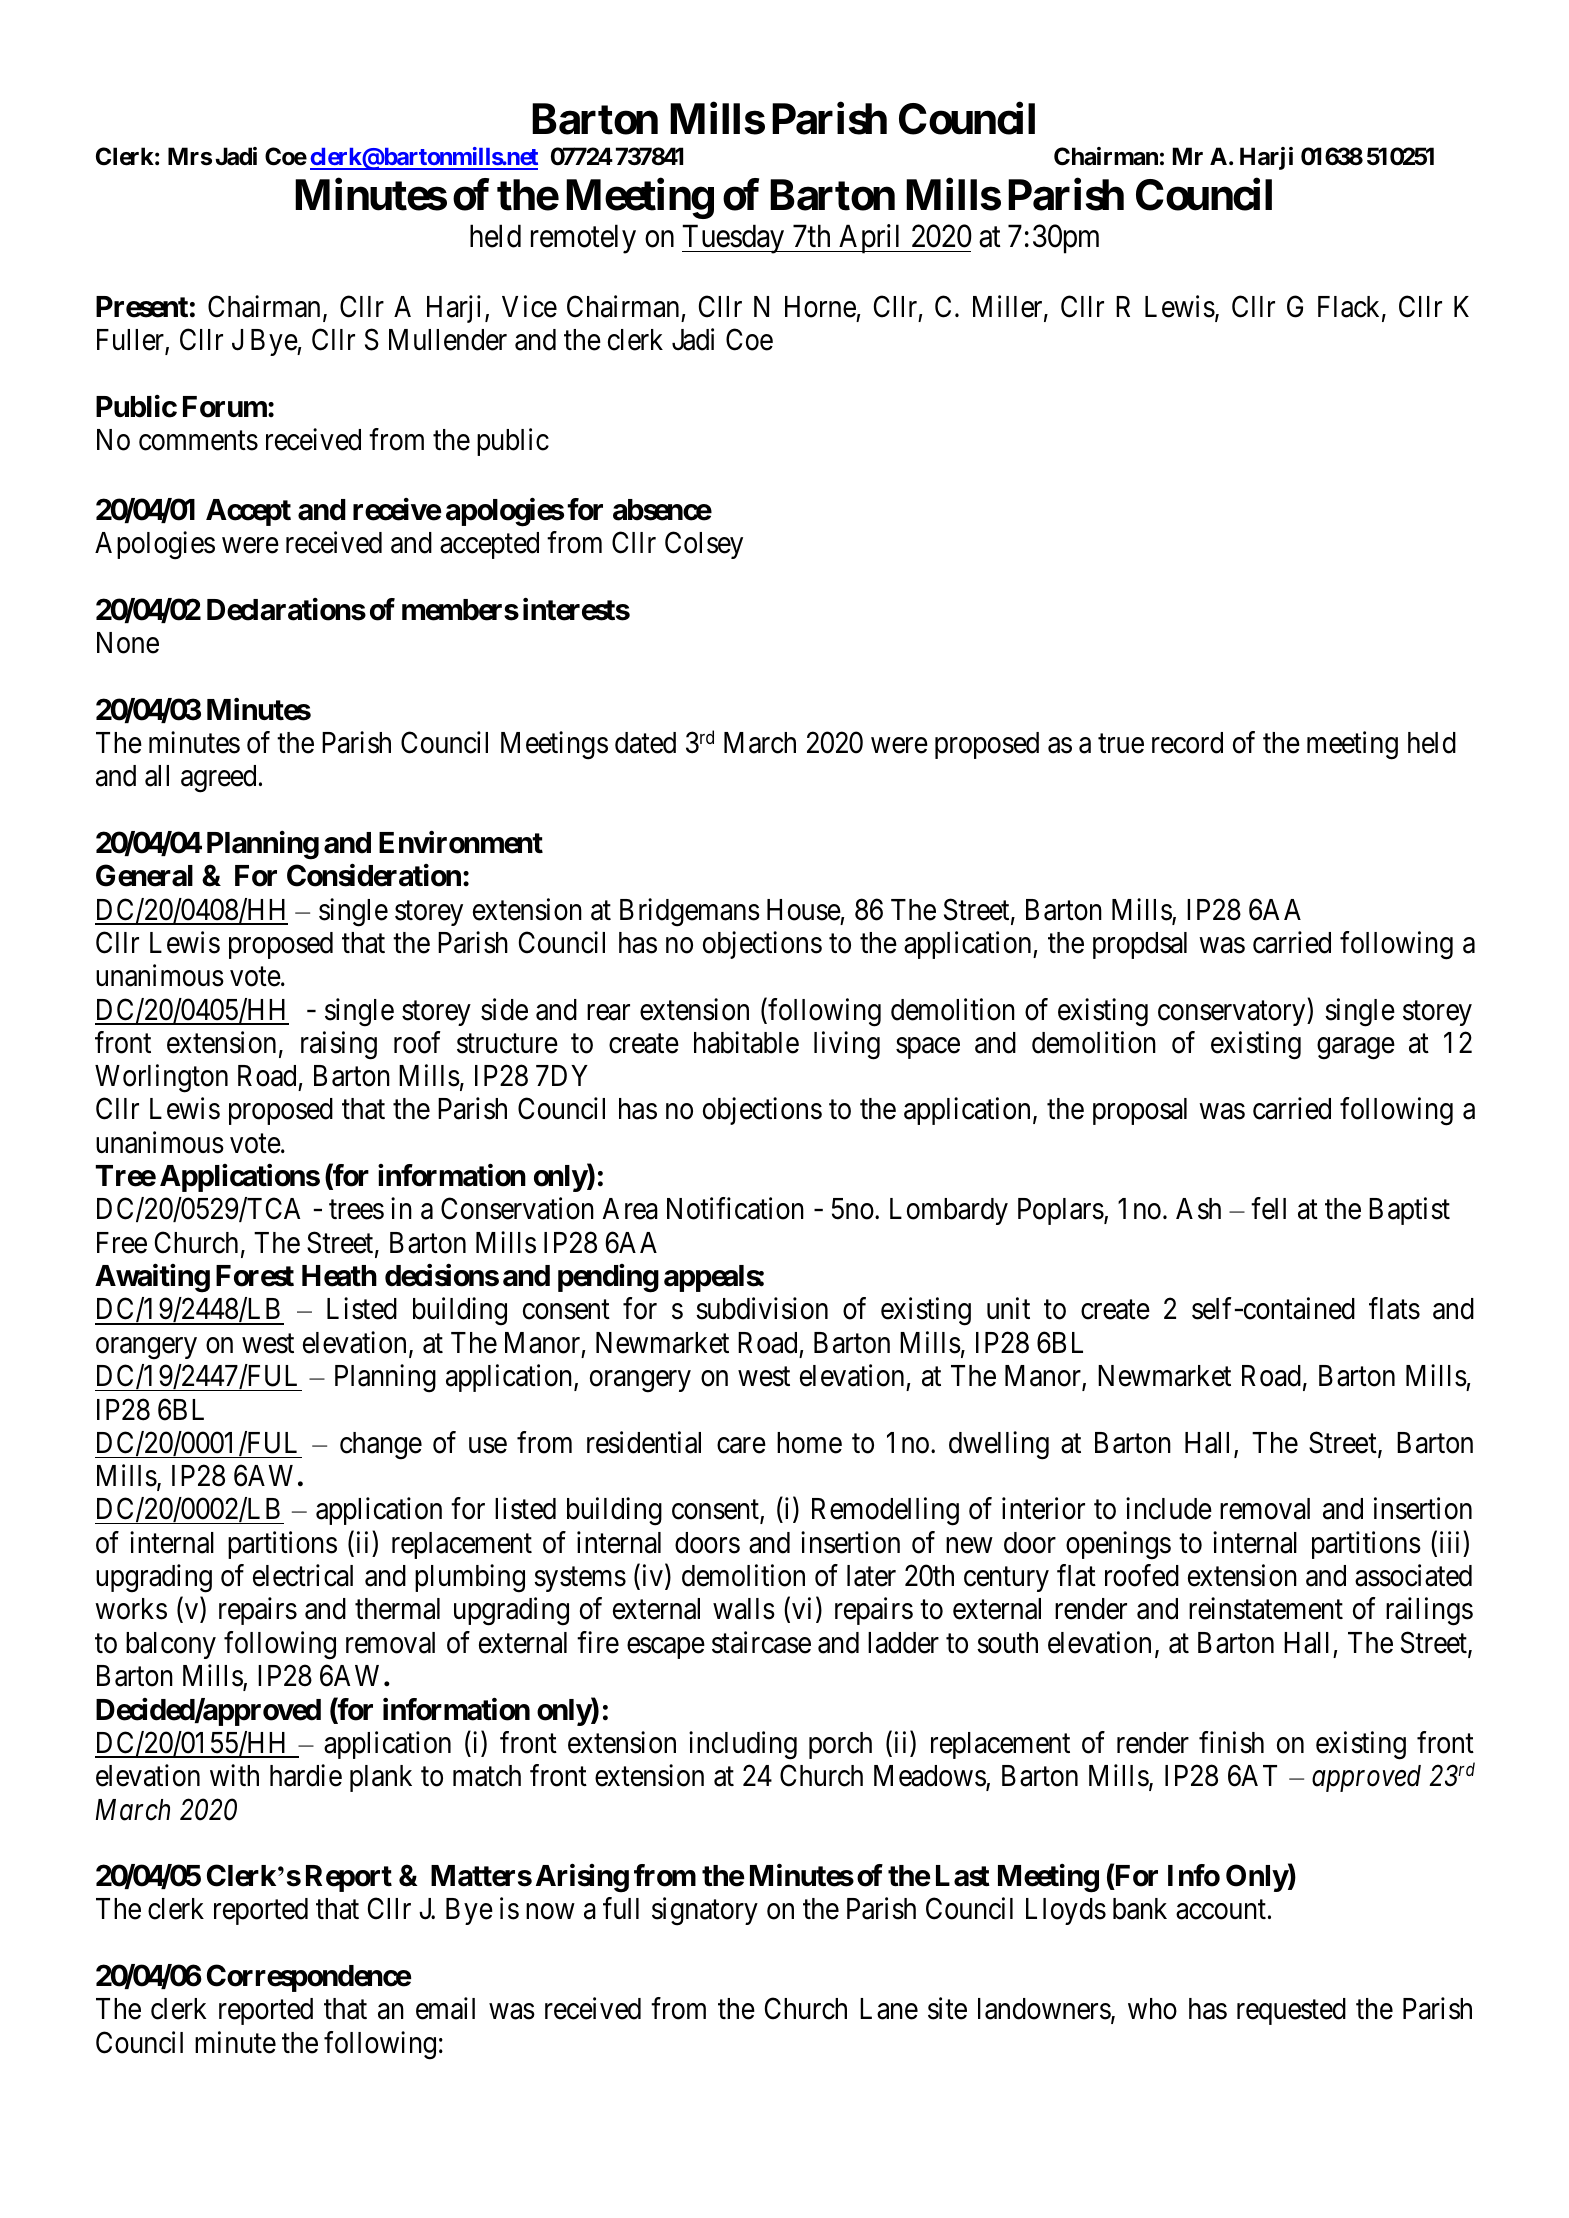 Image resolution: width=1569 pixels, height=2218 pixels. Describe the element at coordinates (142, 307) in the image. I see `Present` at that location.
